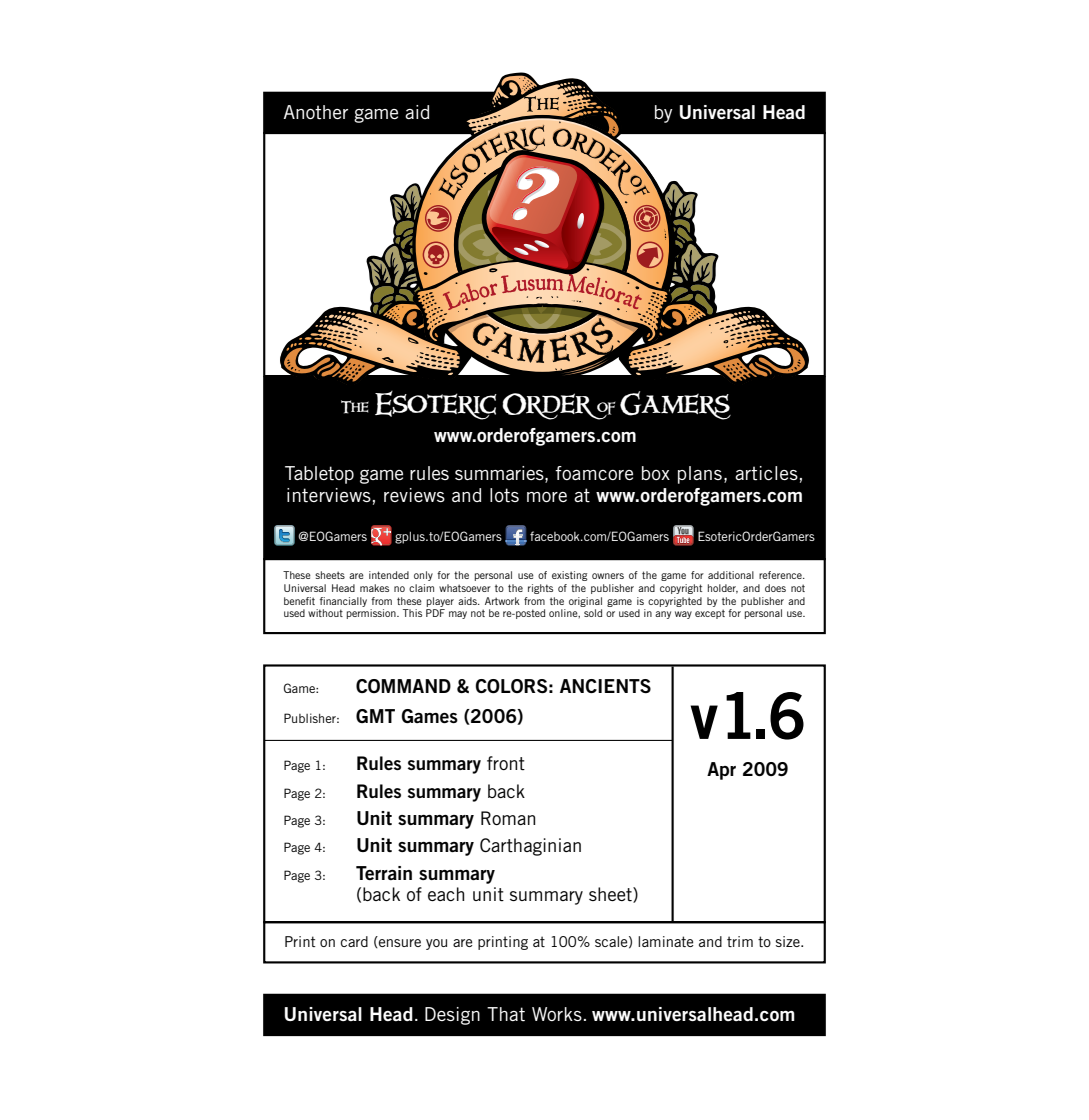 The width and height of the screenshot is (1089, 1120). Describe the element at coordinates (354, 941) in the screenshot. I see `card` at that location.
